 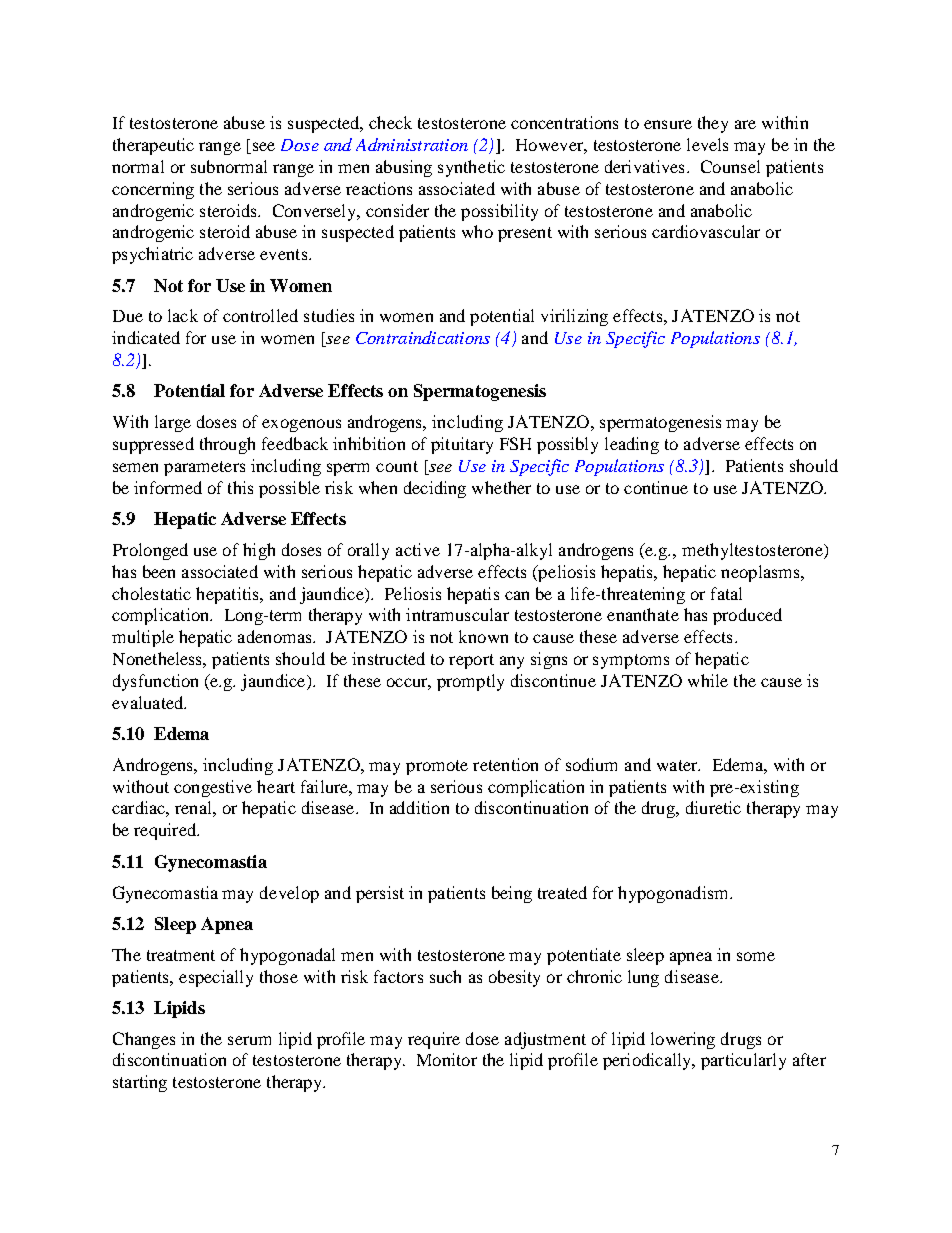 I want to click on diuretic, so click(x=713, y=807).
